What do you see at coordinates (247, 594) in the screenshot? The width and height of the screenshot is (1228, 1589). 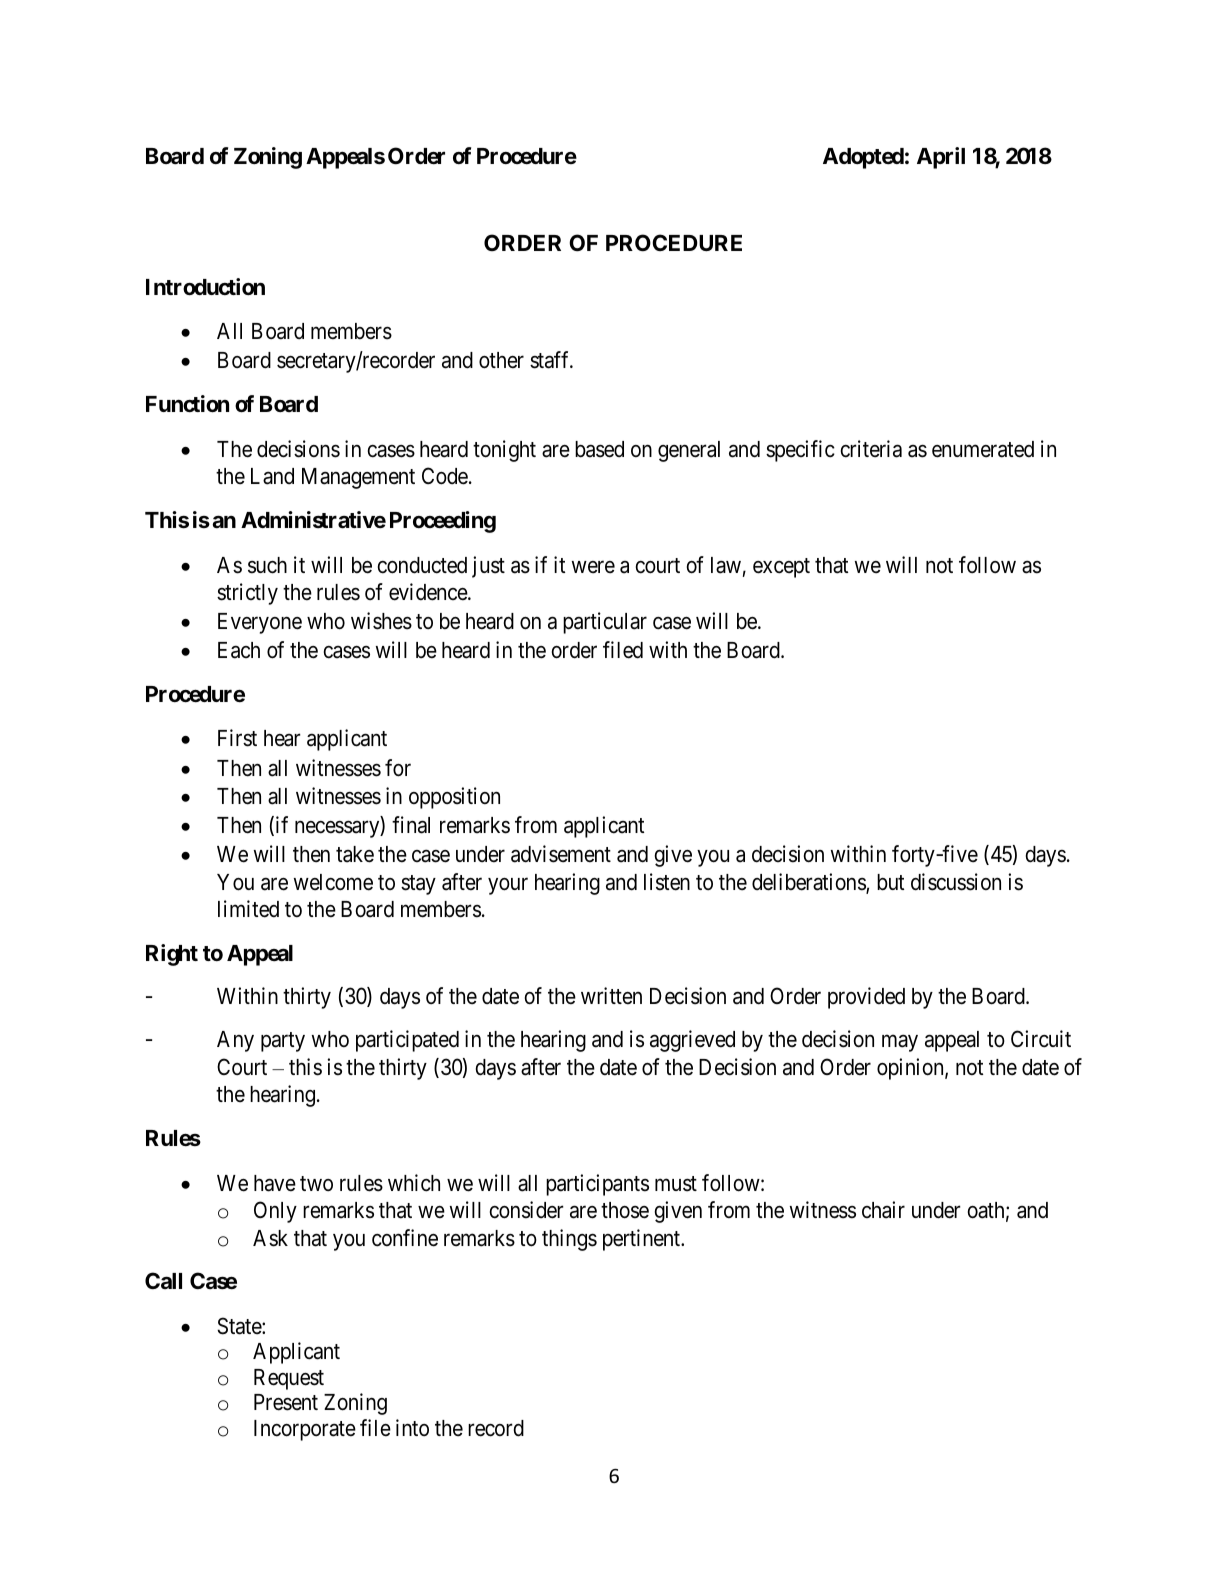 I see `strictly` at bounding box center [247, 594].
